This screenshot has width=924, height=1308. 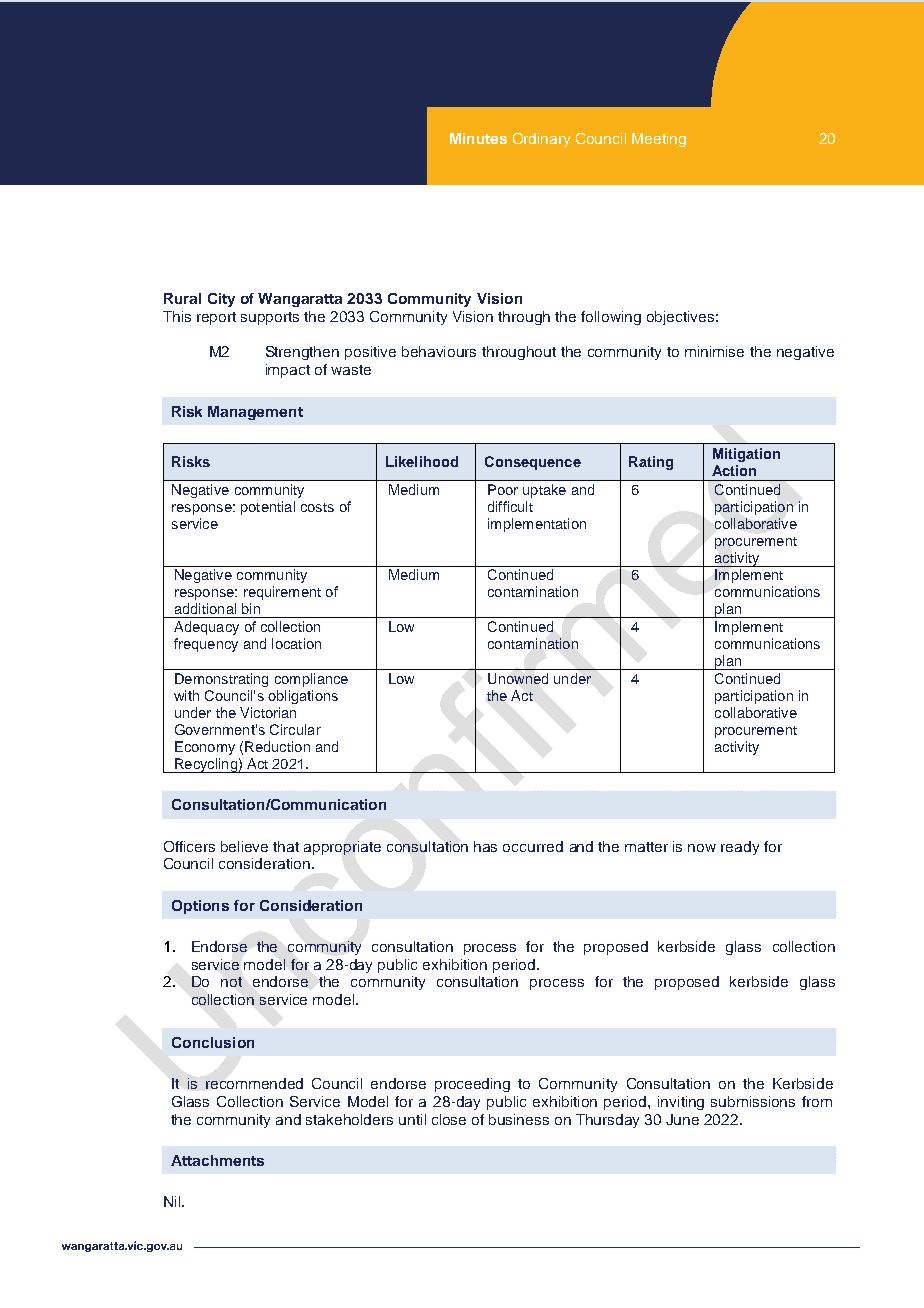 I want to click on City, so click(x=221, y=300).
